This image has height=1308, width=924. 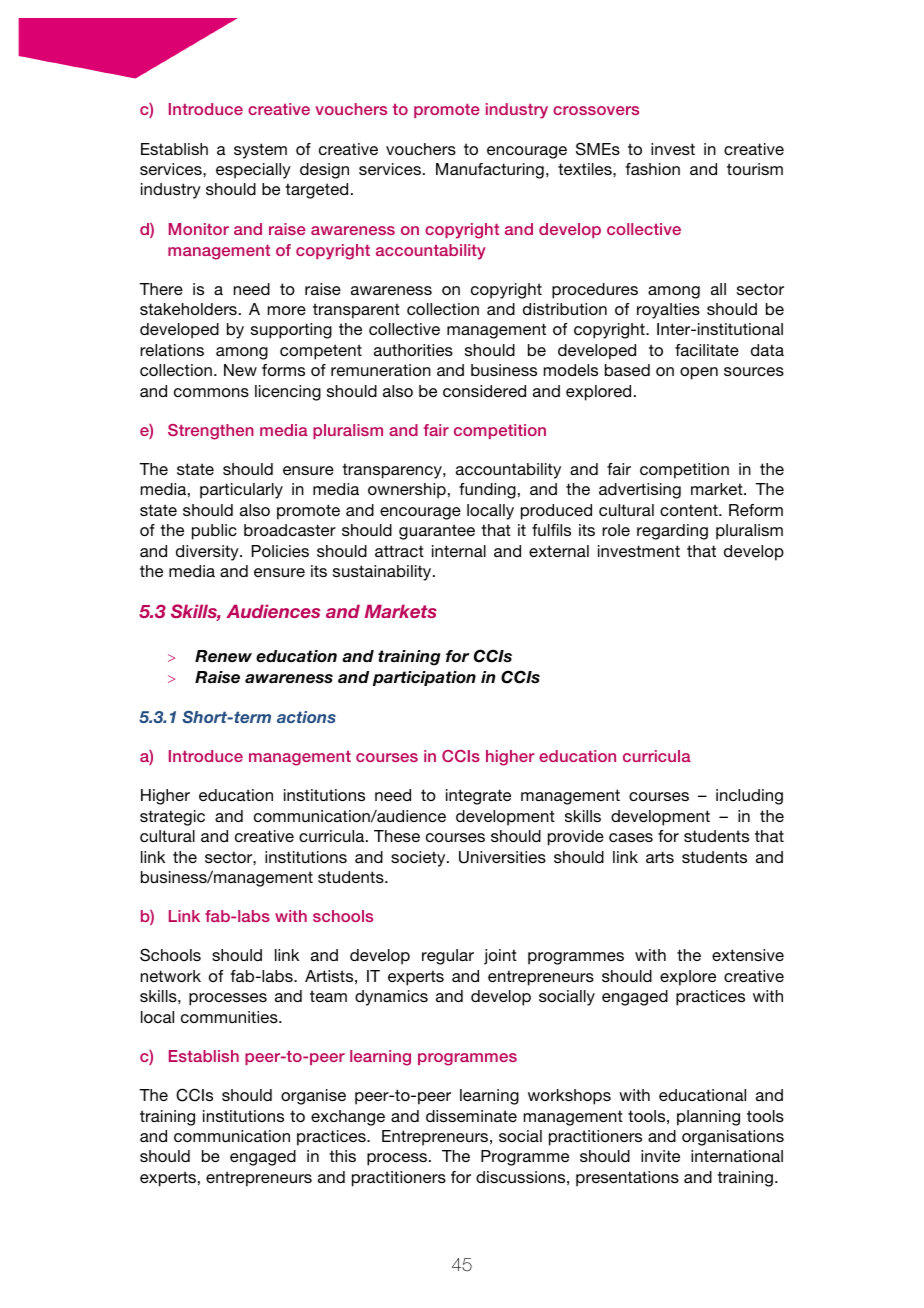 What do you see at coordinates (487, 491) in the image?
I see `funding` at bounding box center [487, 491].
